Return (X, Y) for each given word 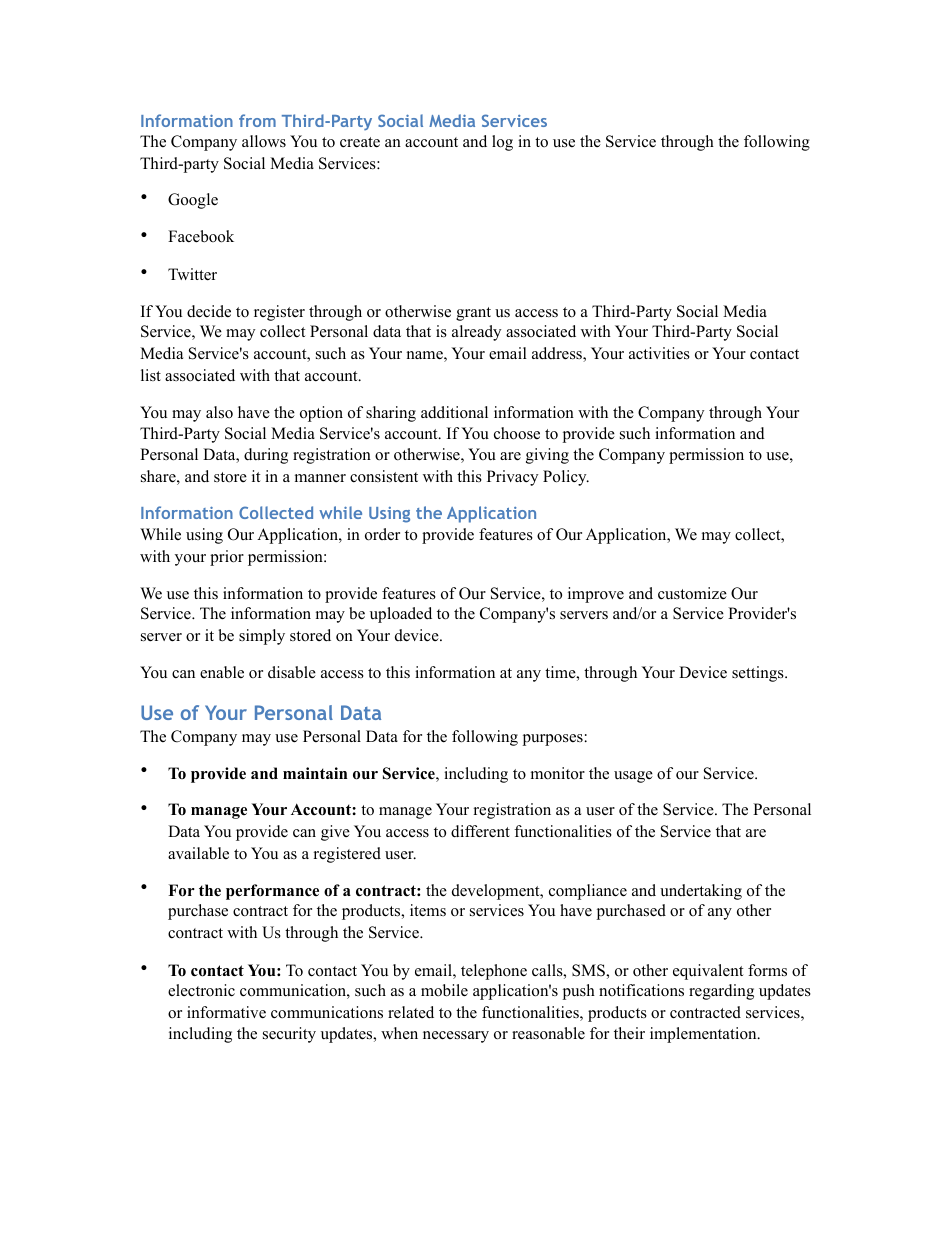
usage (633, 777)
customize (692, 593)
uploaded (401, 615)
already (476, 333)
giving (547, 456)
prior (227, 558)
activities (659, 353)
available (198, 853)
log (502, 143)
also (219, 412)
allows (264, 141)
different (480, 831)
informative (226, 1012)
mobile (444, 990)
